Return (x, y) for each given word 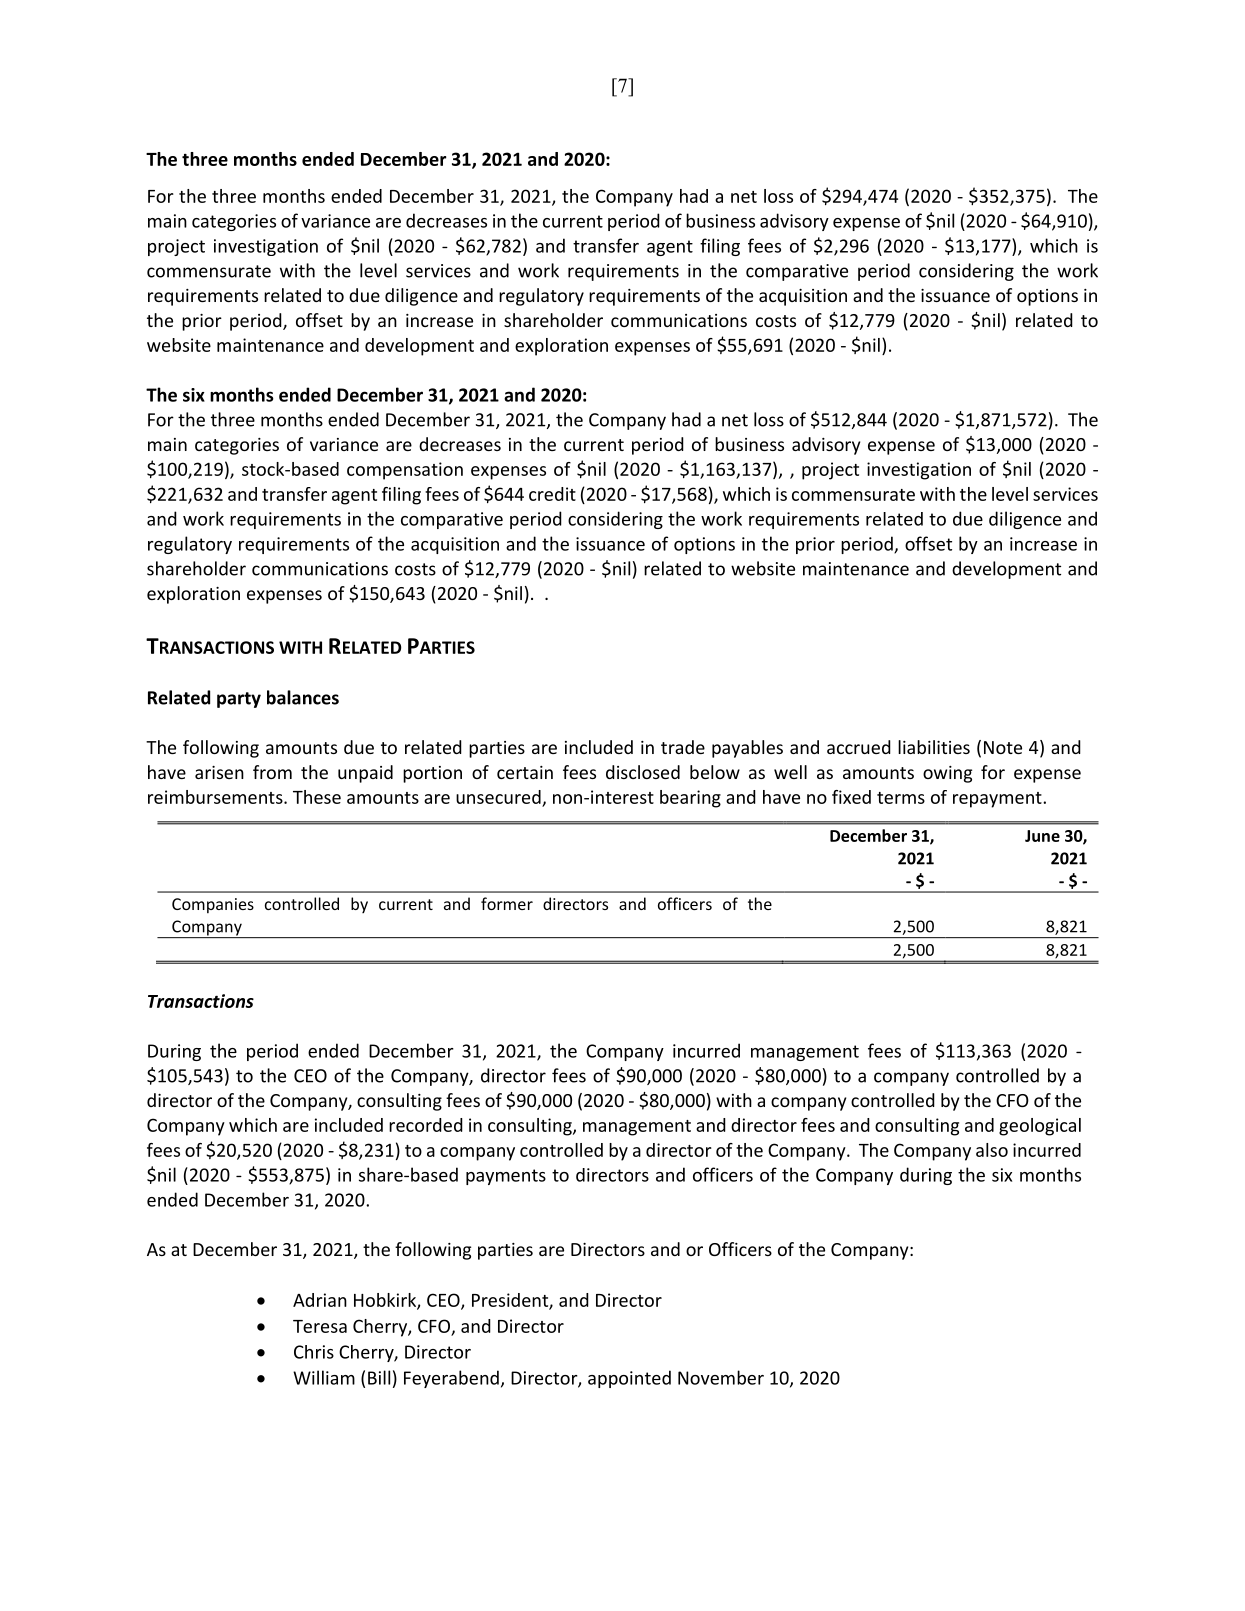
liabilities (934, 747)
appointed (629, 1379)
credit (552, 494)
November (721, 1377)
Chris (314, 1352)
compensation (405, 471)
